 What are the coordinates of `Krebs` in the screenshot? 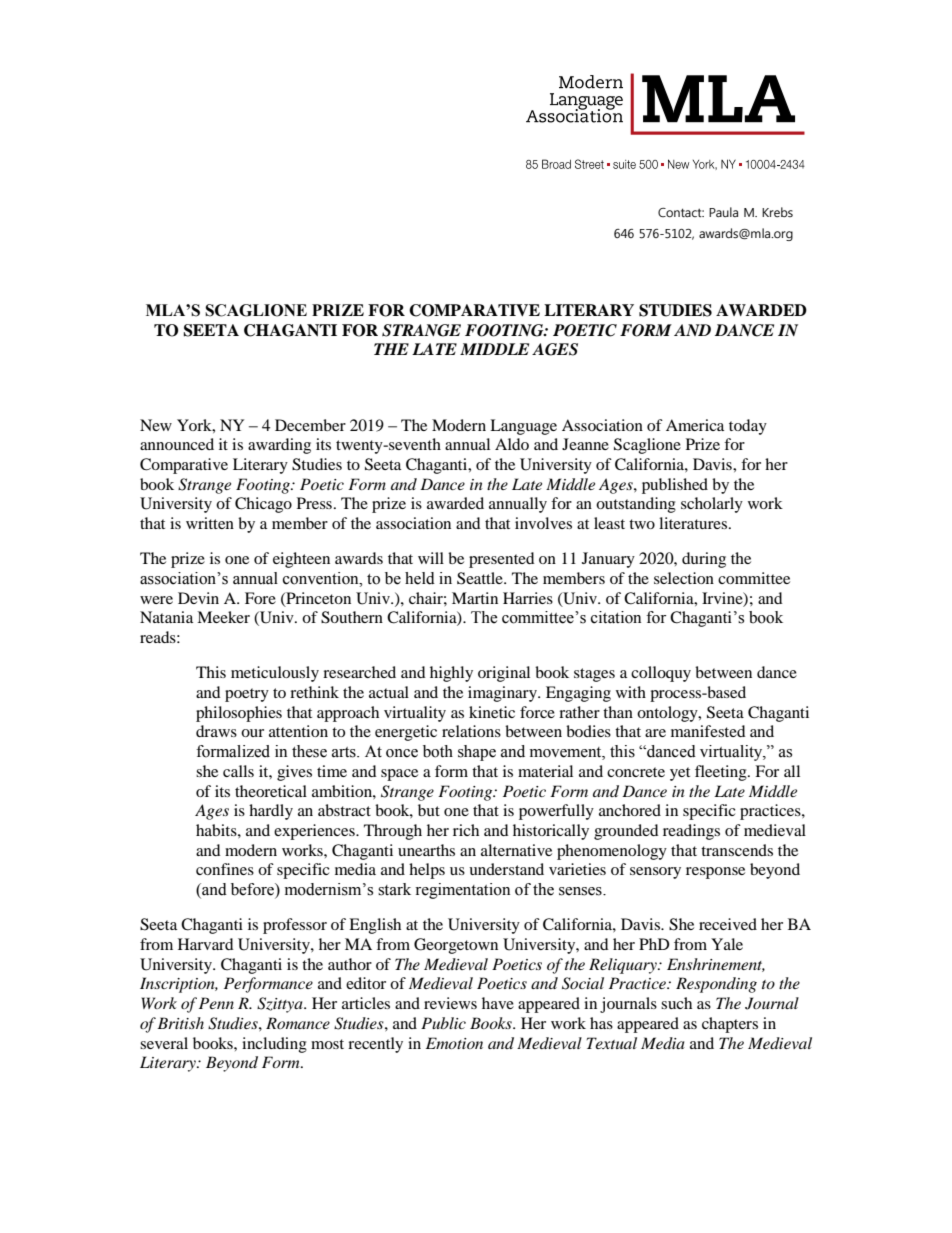 It's located at (777, 212).
